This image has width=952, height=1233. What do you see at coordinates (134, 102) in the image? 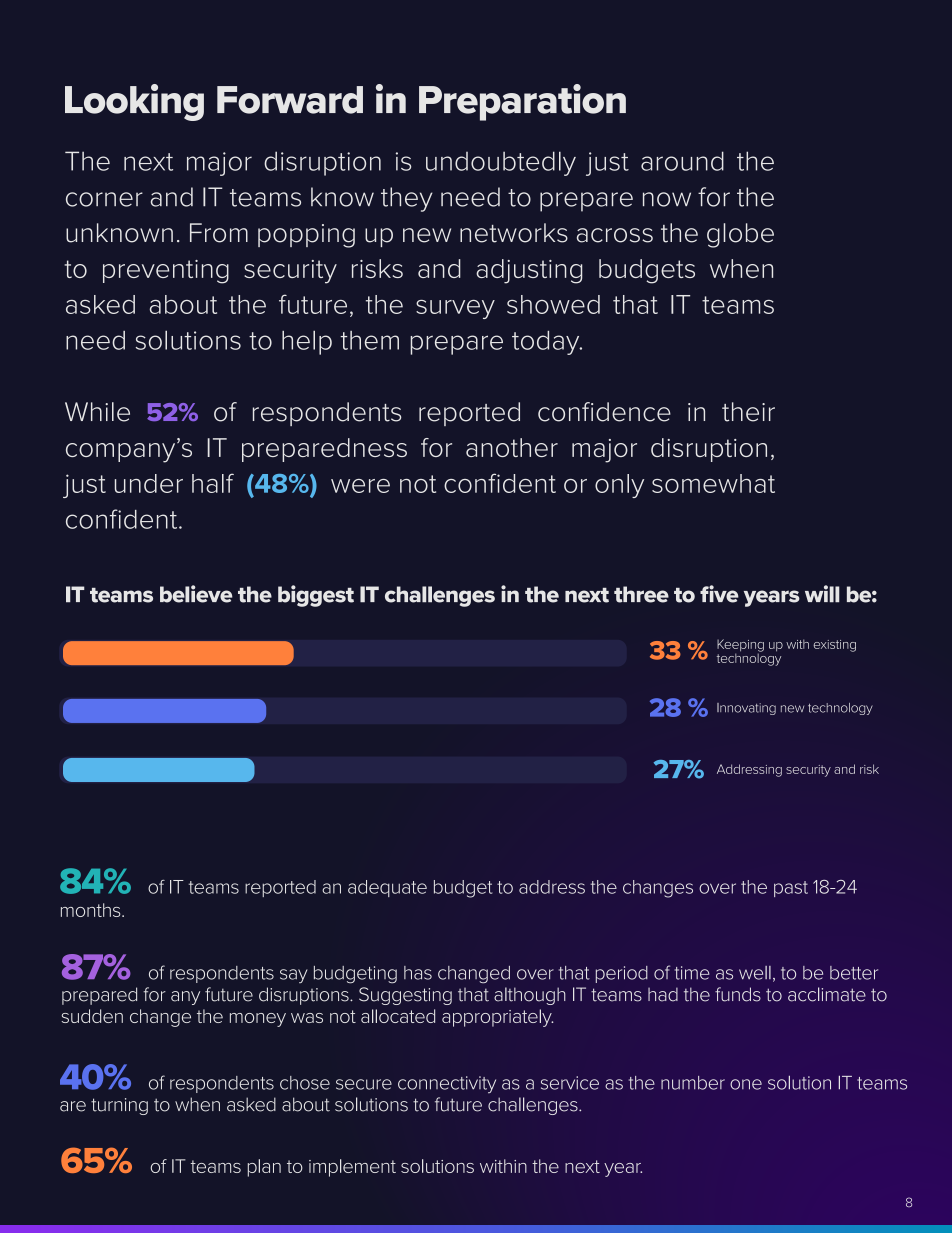
I see `Looking` at bounding box center [134, 102].
